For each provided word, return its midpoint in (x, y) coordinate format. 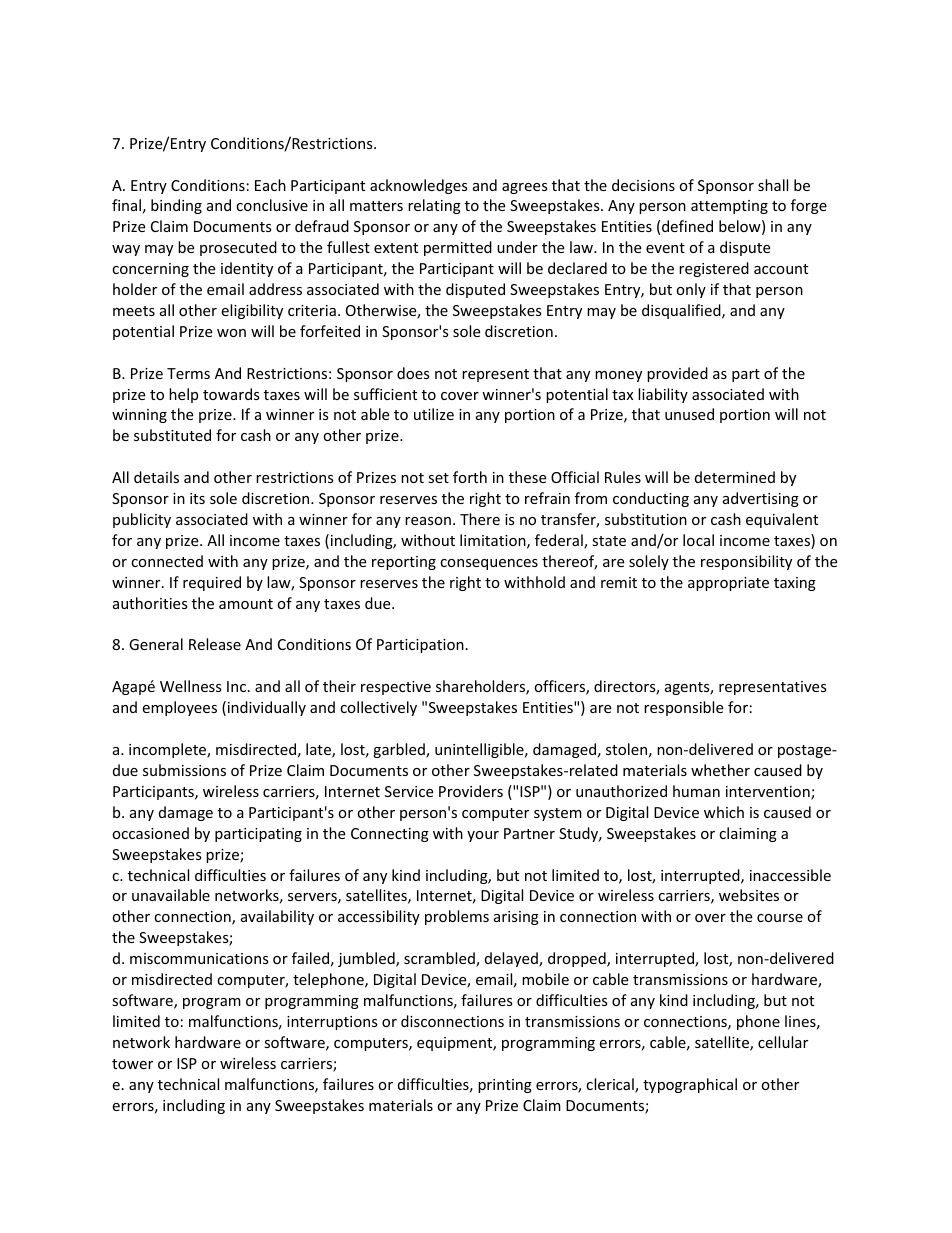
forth (470, 477)
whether (720, 770)
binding (176, 206)
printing (505, 1086)
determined (735, 477)
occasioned (150, 833)
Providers (471, 791)
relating (434, 206)
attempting (729, 207)
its (197, 498)
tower (132, 1064)
